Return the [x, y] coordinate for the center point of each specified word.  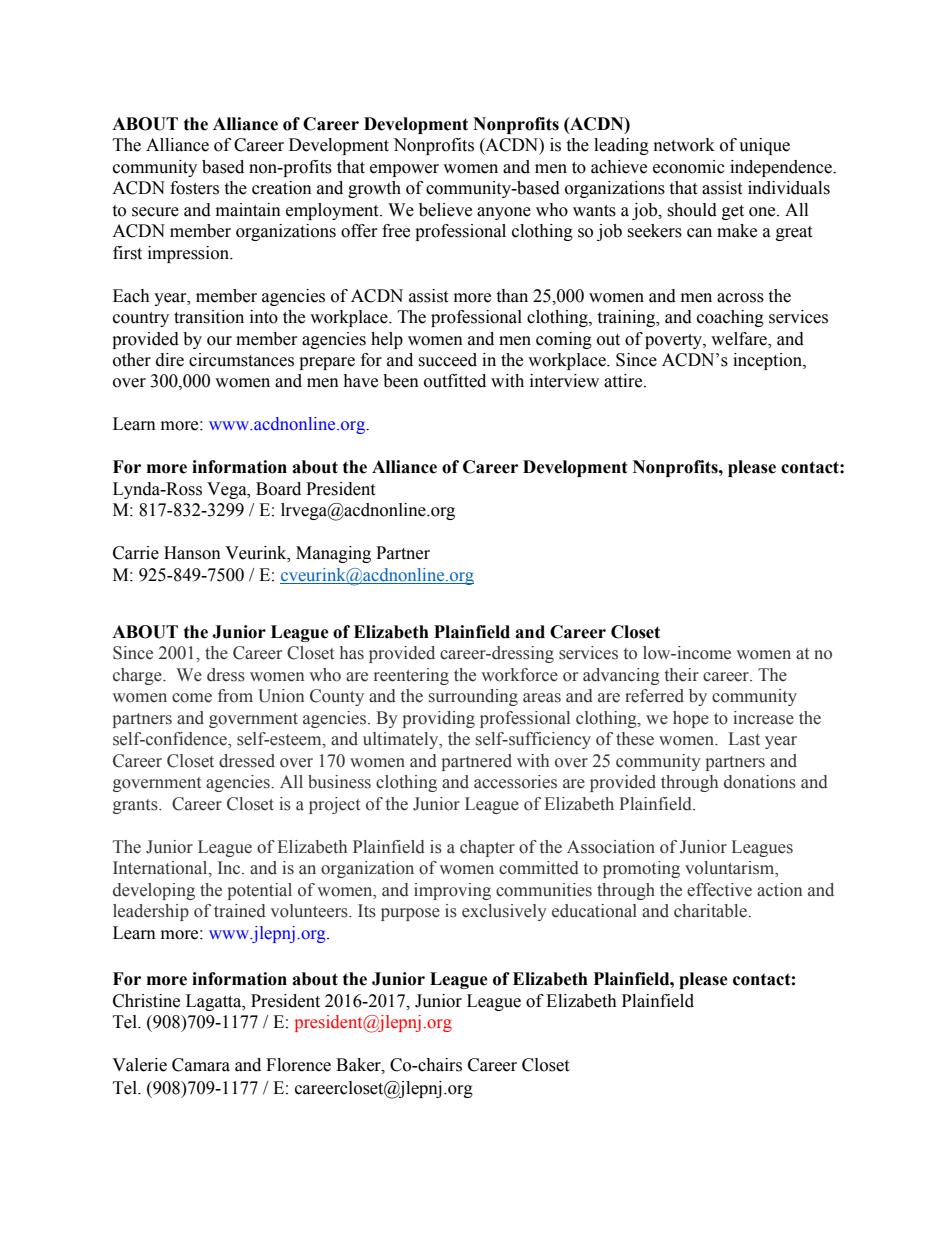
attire [624, 381]
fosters [194, 188]
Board [278, 489]
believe [445, 210]
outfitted [455, 381]
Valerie [139, 1065]
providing [439, 719]
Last [744, 739]
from [235, 696]
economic [689, 167]
